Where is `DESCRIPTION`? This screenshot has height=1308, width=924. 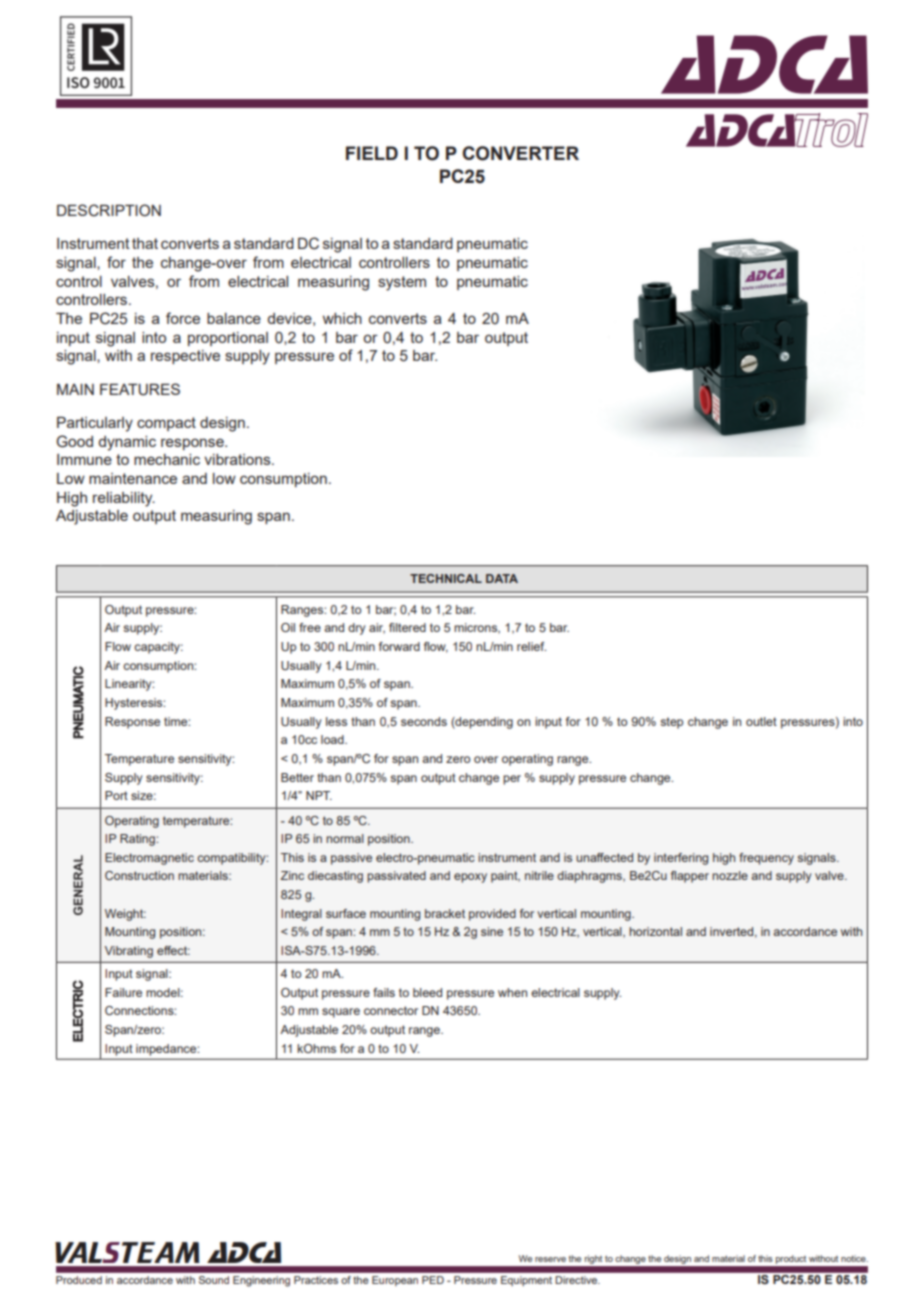 DESCRIPTION is located at coordinates (109, 210).
